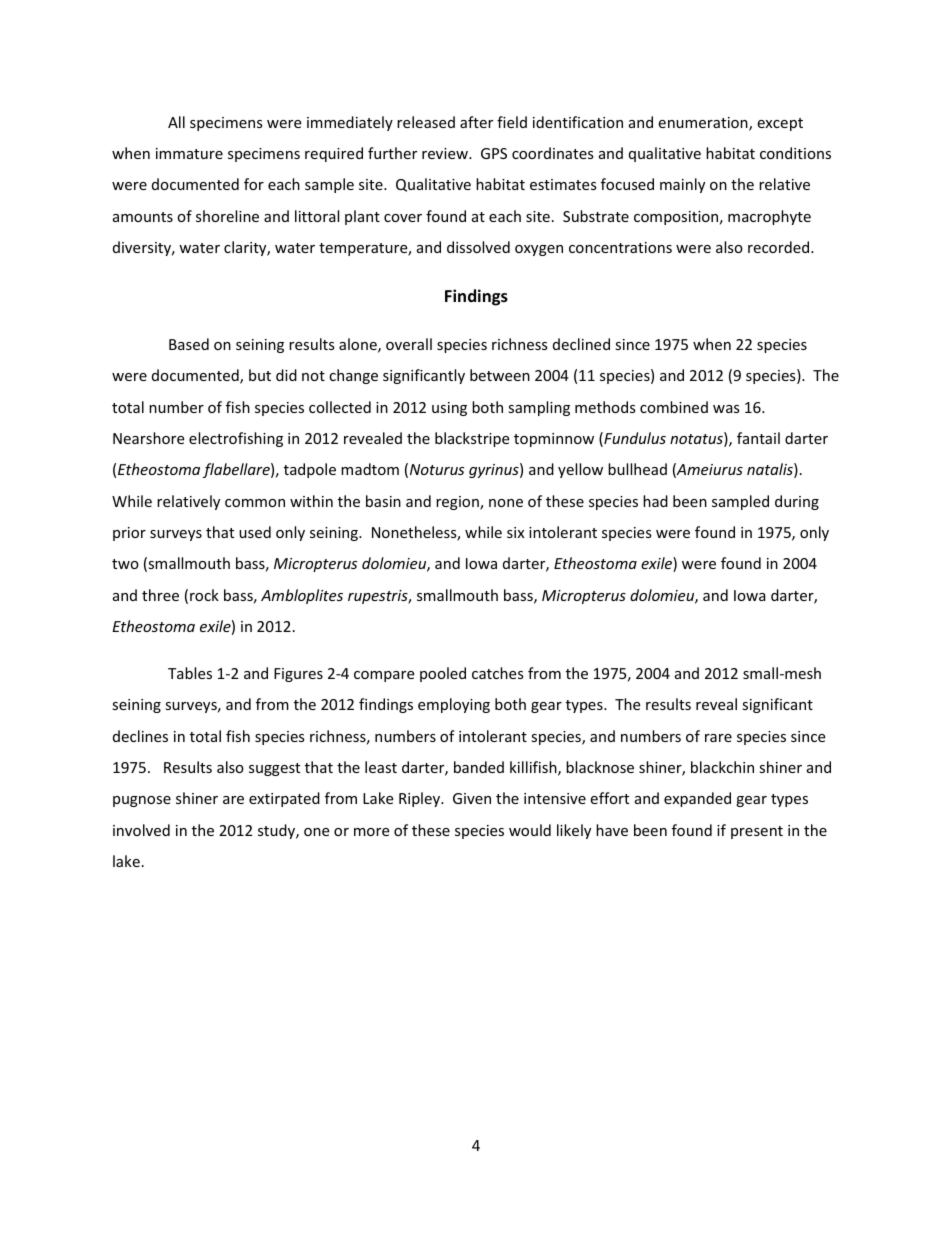 The width and height of the image is (952, 1233). I want to click on common, so click(255, 503).
